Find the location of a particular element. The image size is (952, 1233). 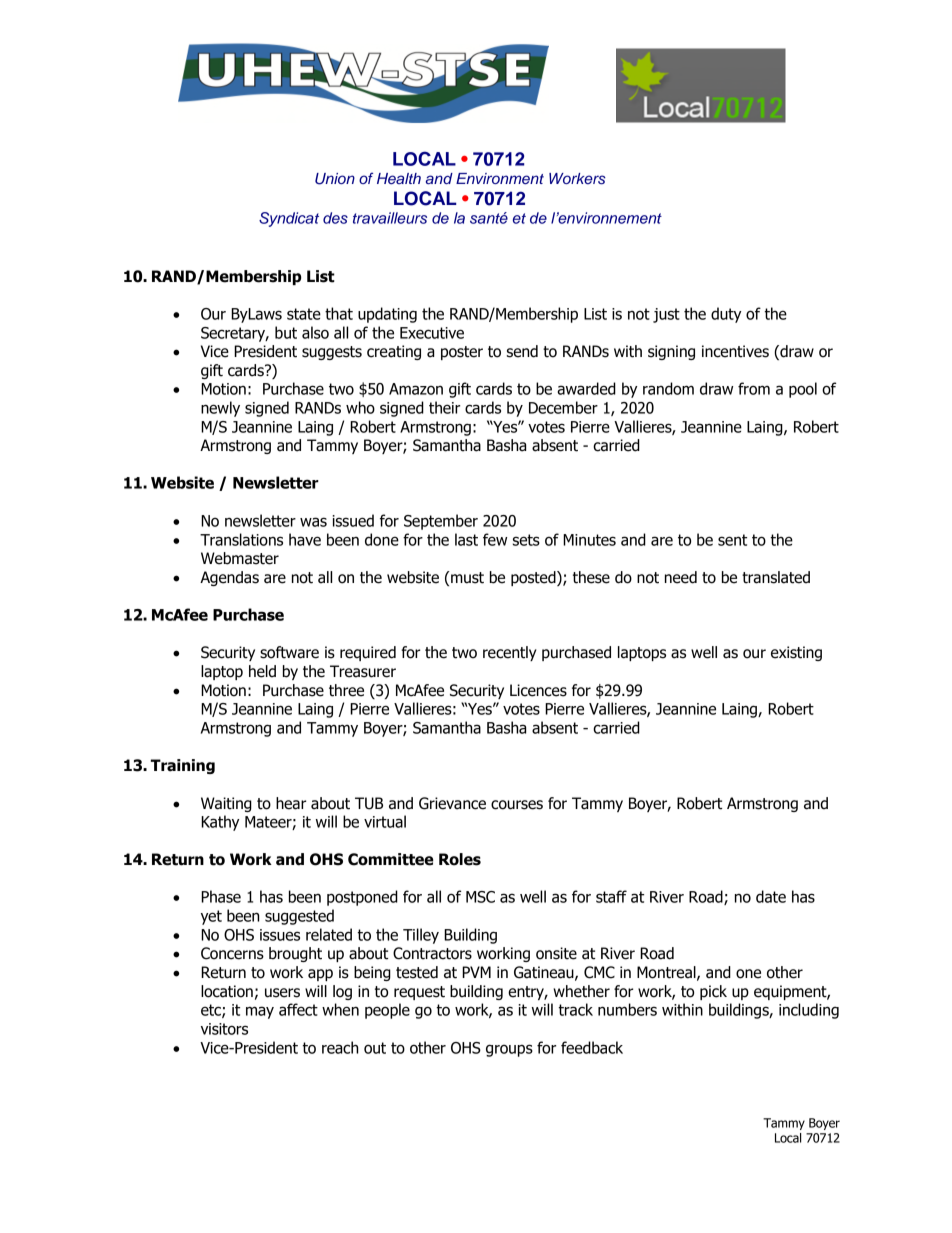

des is located at coordinates (335, 218).
